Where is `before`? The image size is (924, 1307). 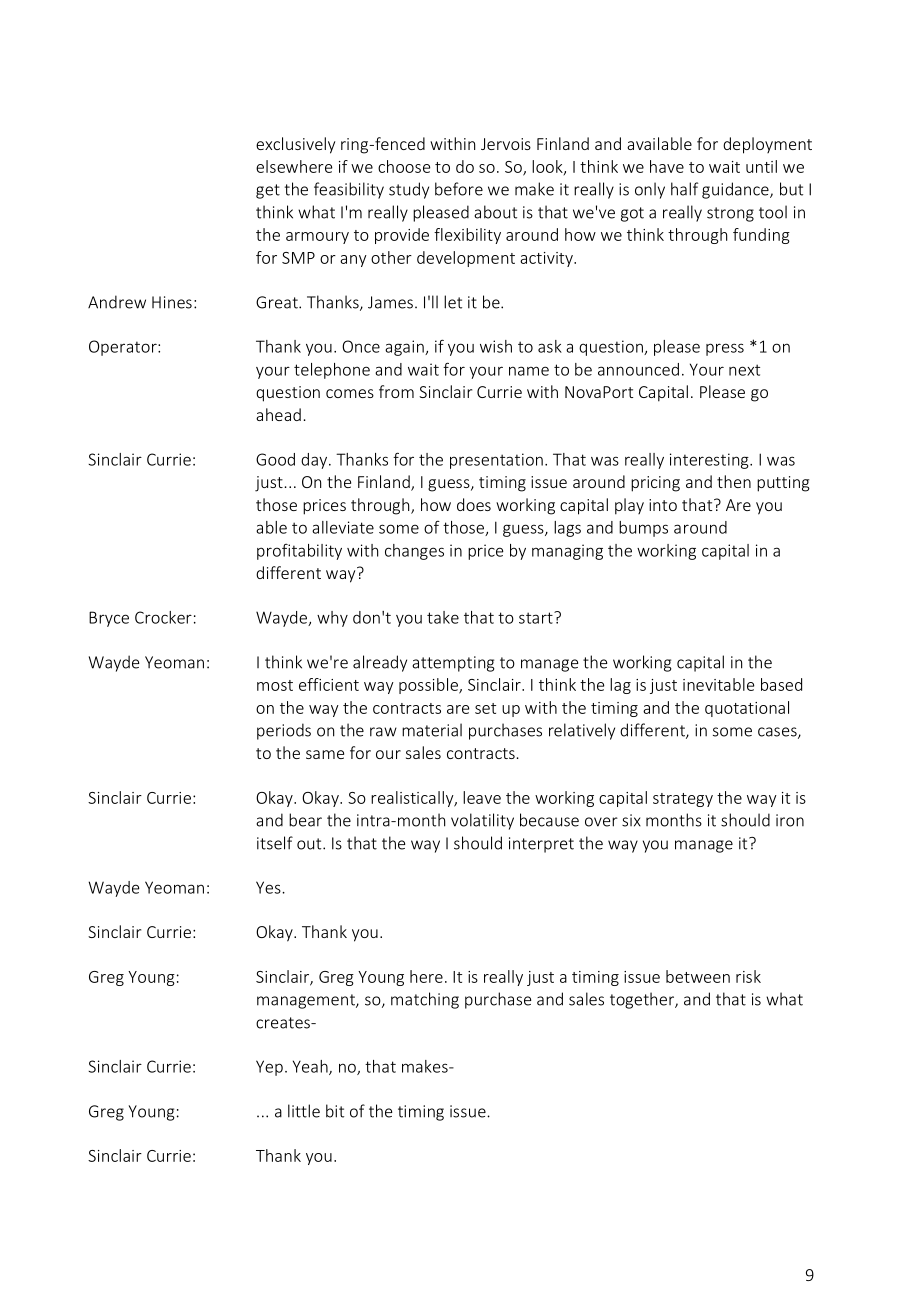
before is located at coordinates (459, 189).
